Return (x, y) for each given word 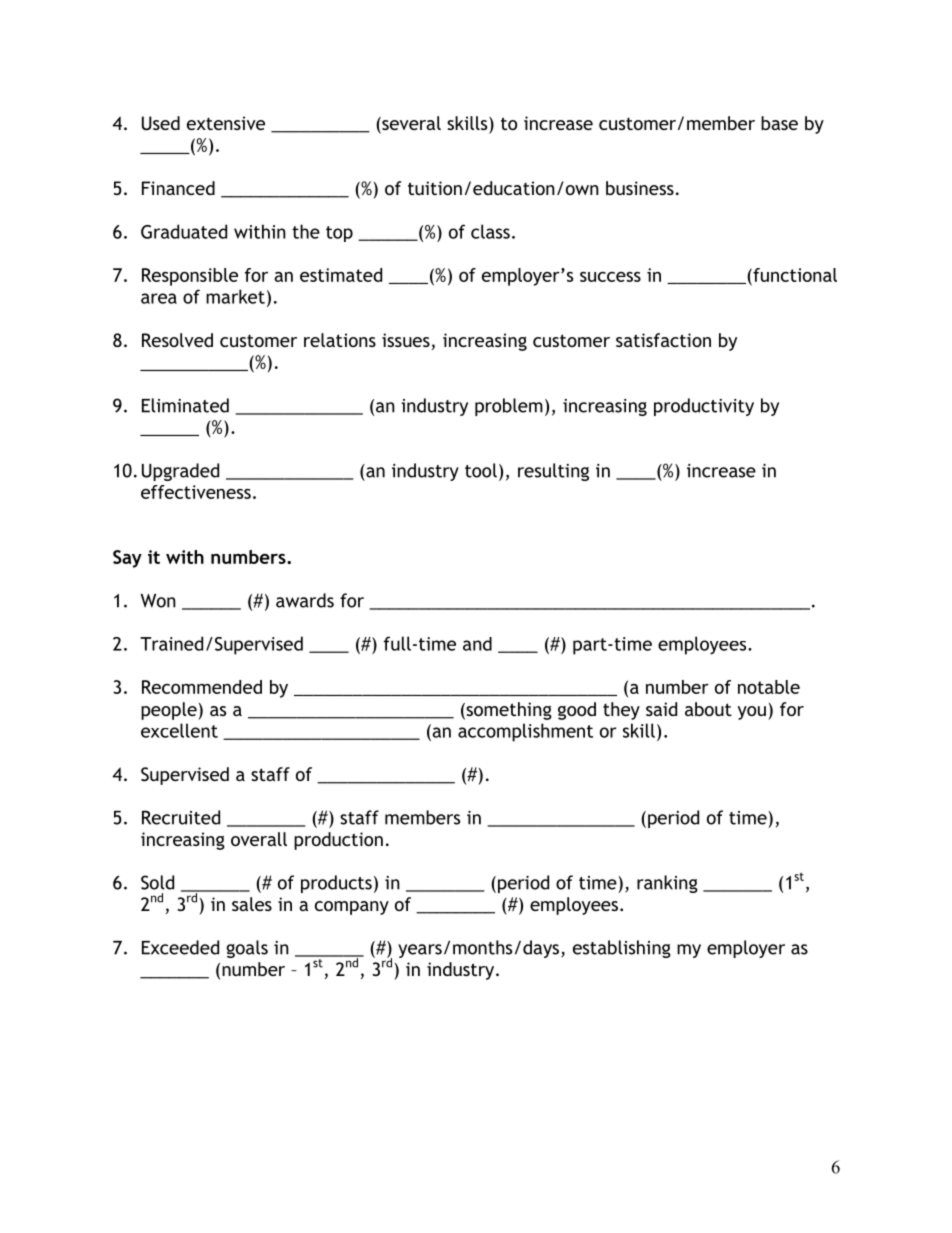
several (410, 124)
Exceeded (180, 947)
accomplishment (525, 732)
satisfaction (663, 340)
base (779, 123)
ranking (667, 884)
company (352, 908)
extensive (226, 123)
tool (481, 470)
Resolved (177, 340)
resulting (553, 472)
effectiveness (196, 492)
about (708, 709)
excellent (179, 730)
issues (406, 340)
